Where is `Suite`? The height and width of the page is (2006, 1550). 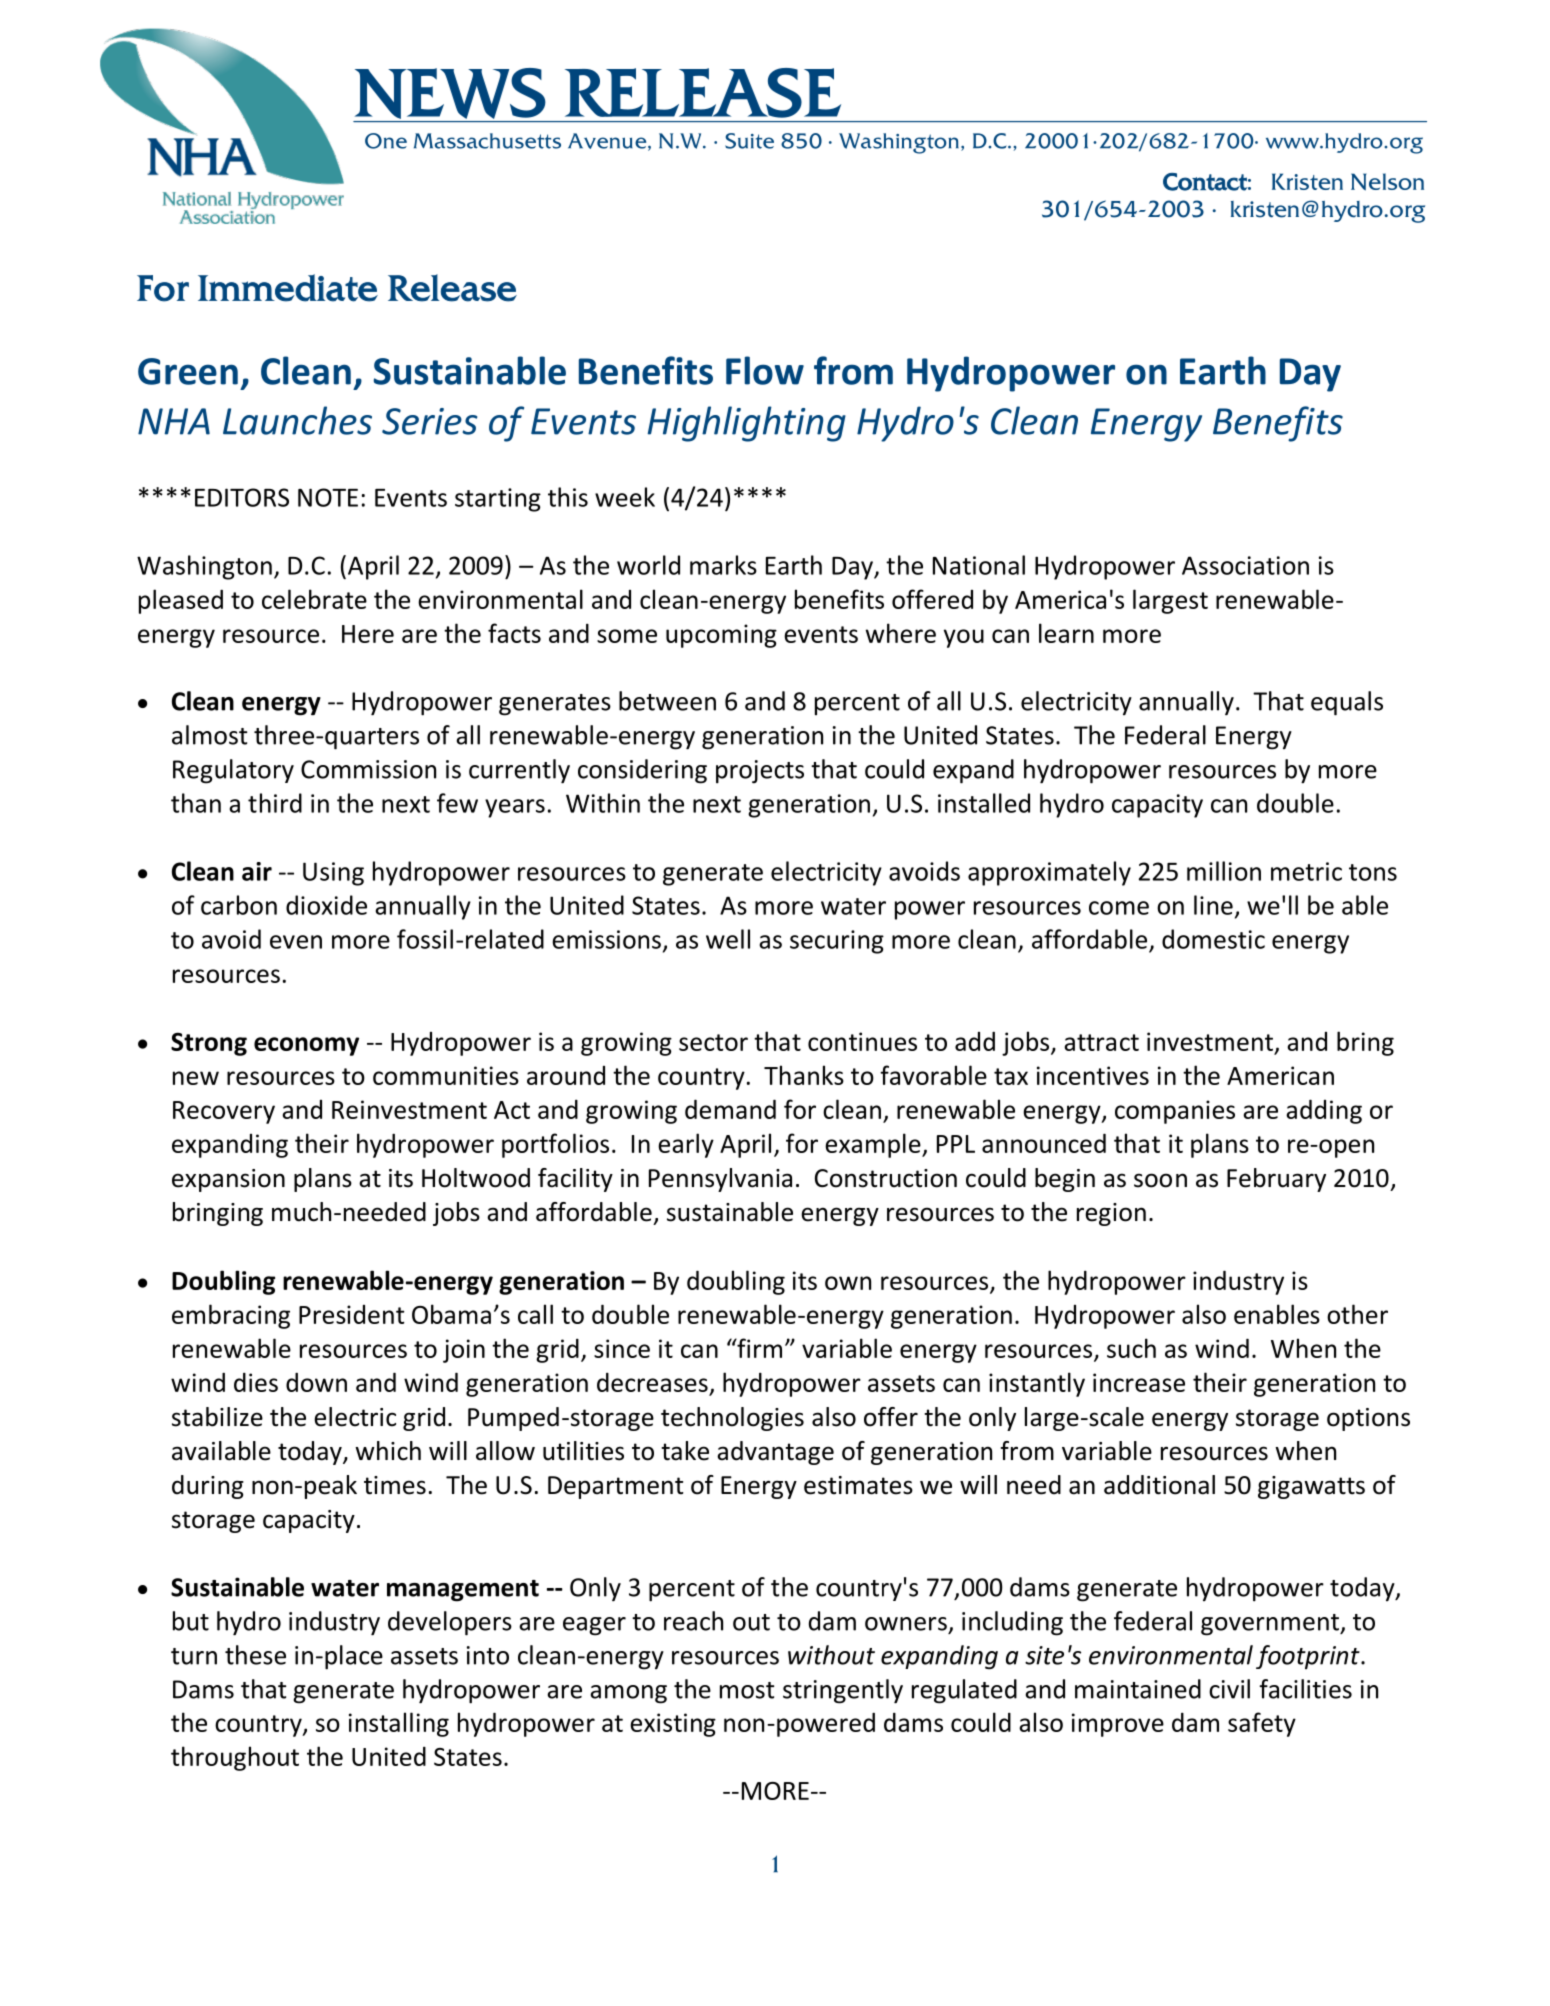
Suite is located at coordinates (749, 141).
